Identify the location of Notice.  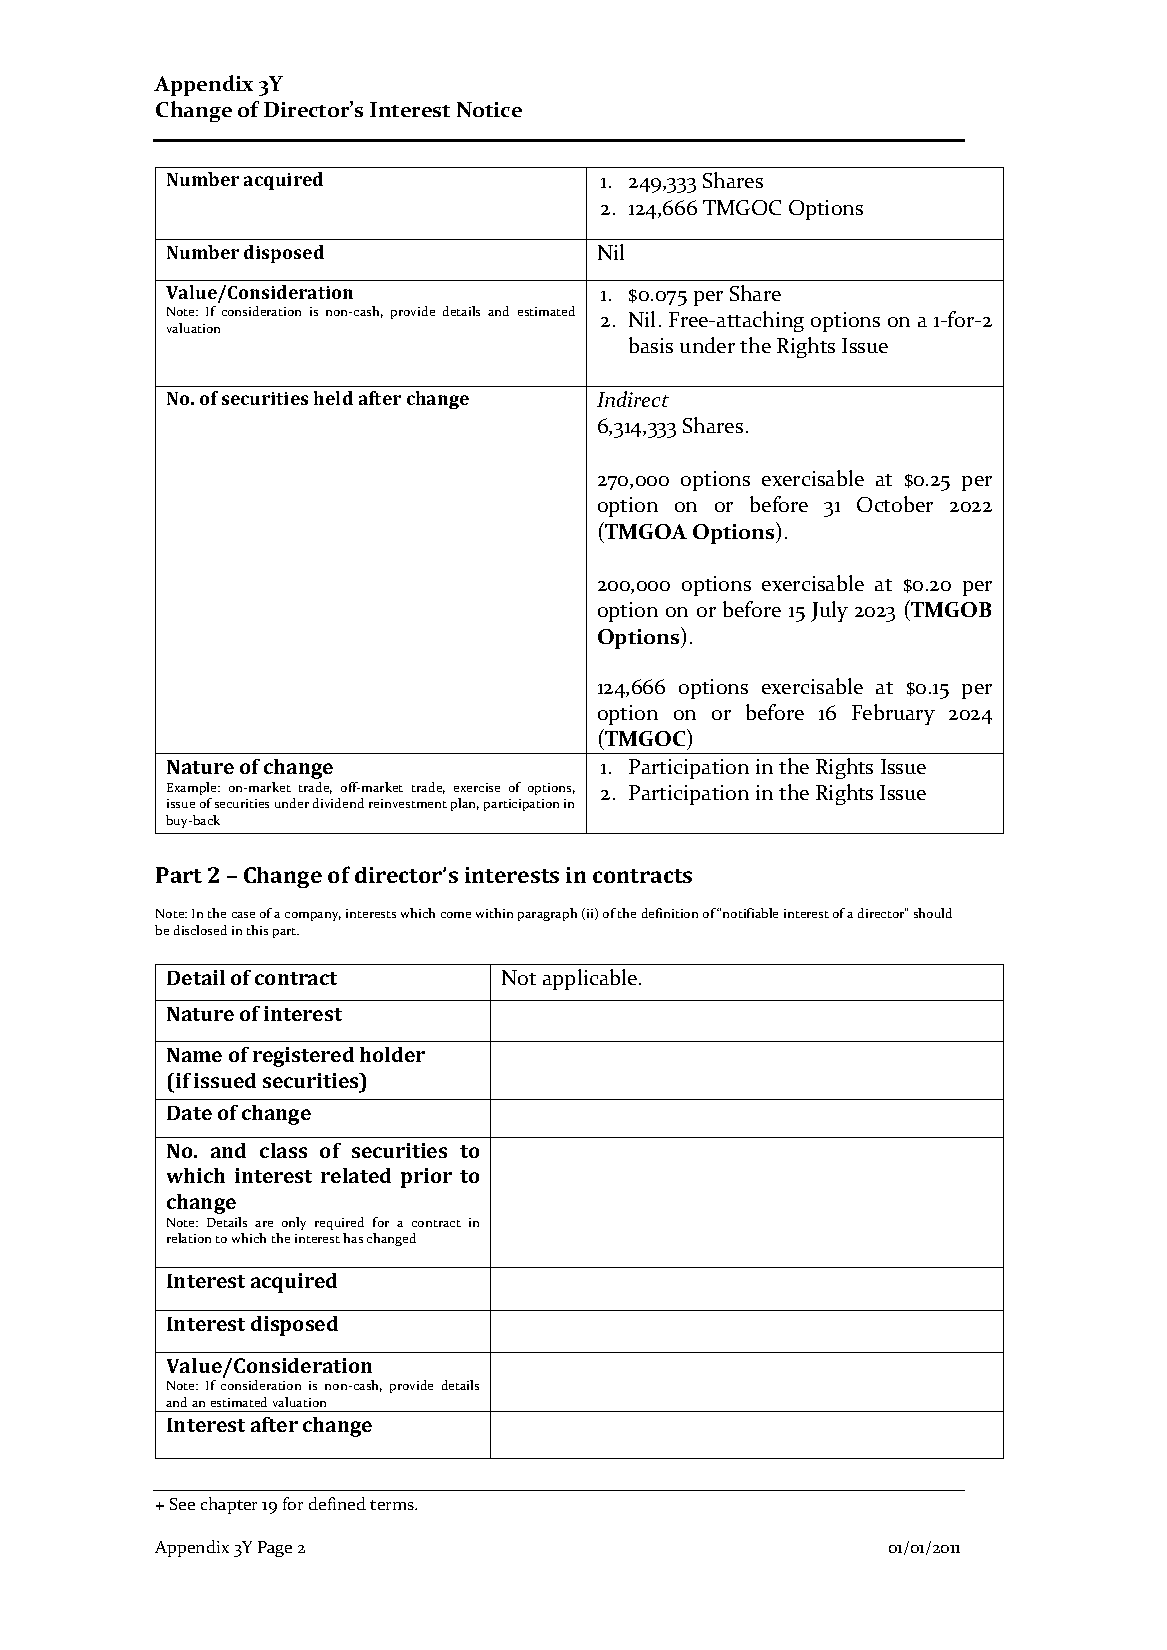
(489, 109).
